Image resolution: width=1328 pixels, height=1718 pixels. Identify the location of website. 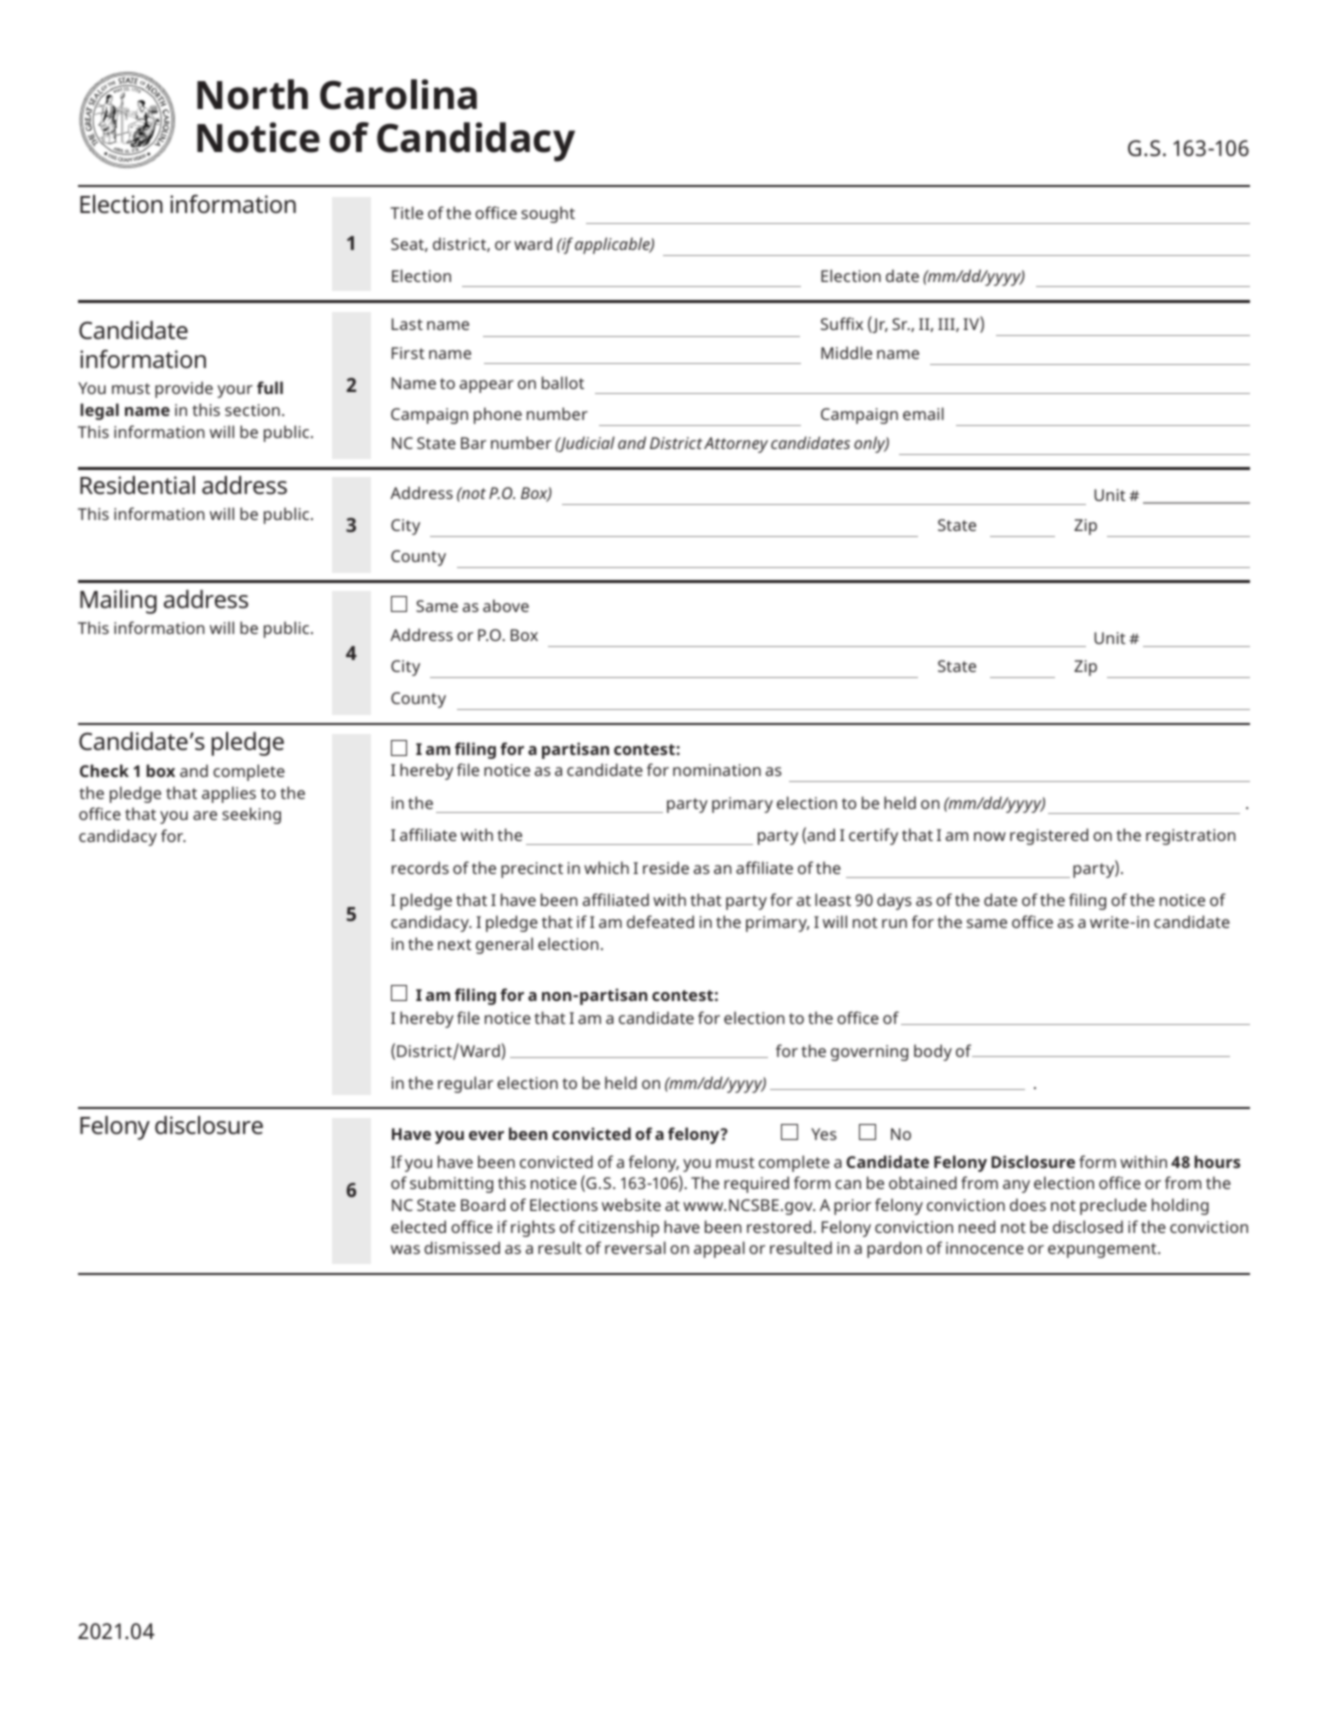
(631, 1204).
